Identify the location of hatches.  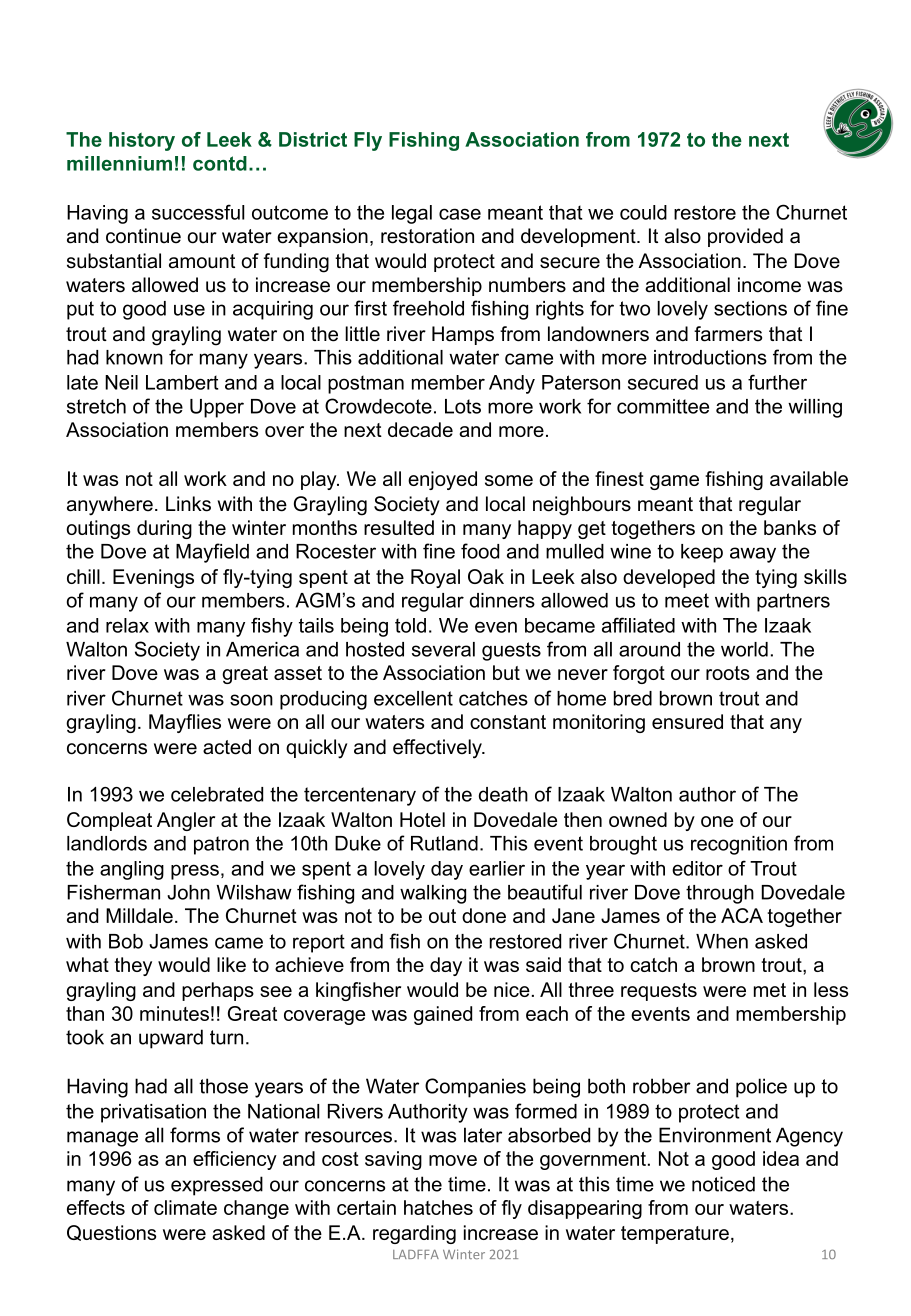
(438, 1207).
